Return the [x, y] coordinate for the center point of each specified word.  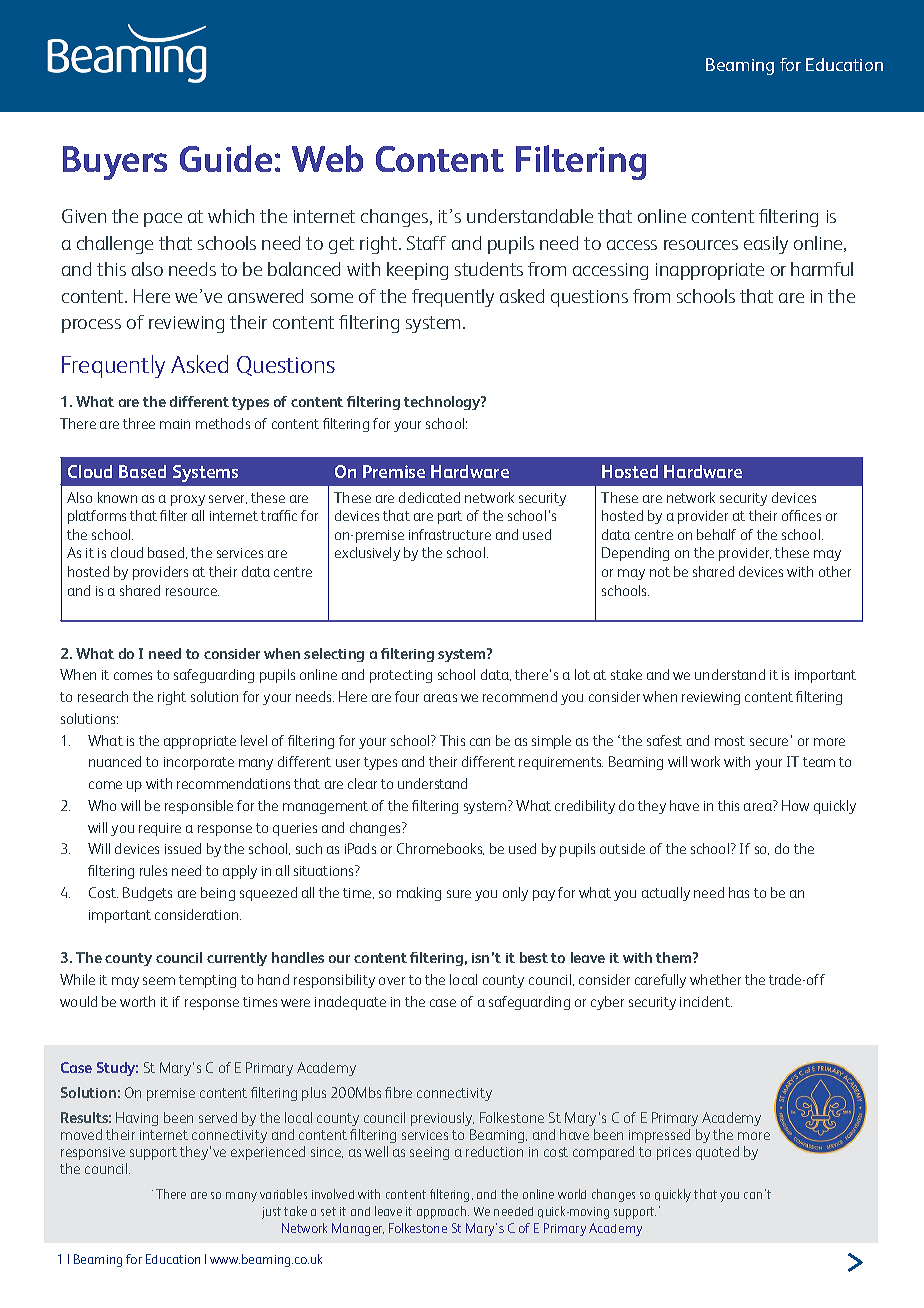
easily [766, 245]
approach [443, 1212]
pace [163, 220]
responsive [93, 1153]
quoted [717, 1153]
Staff [426, 243]
